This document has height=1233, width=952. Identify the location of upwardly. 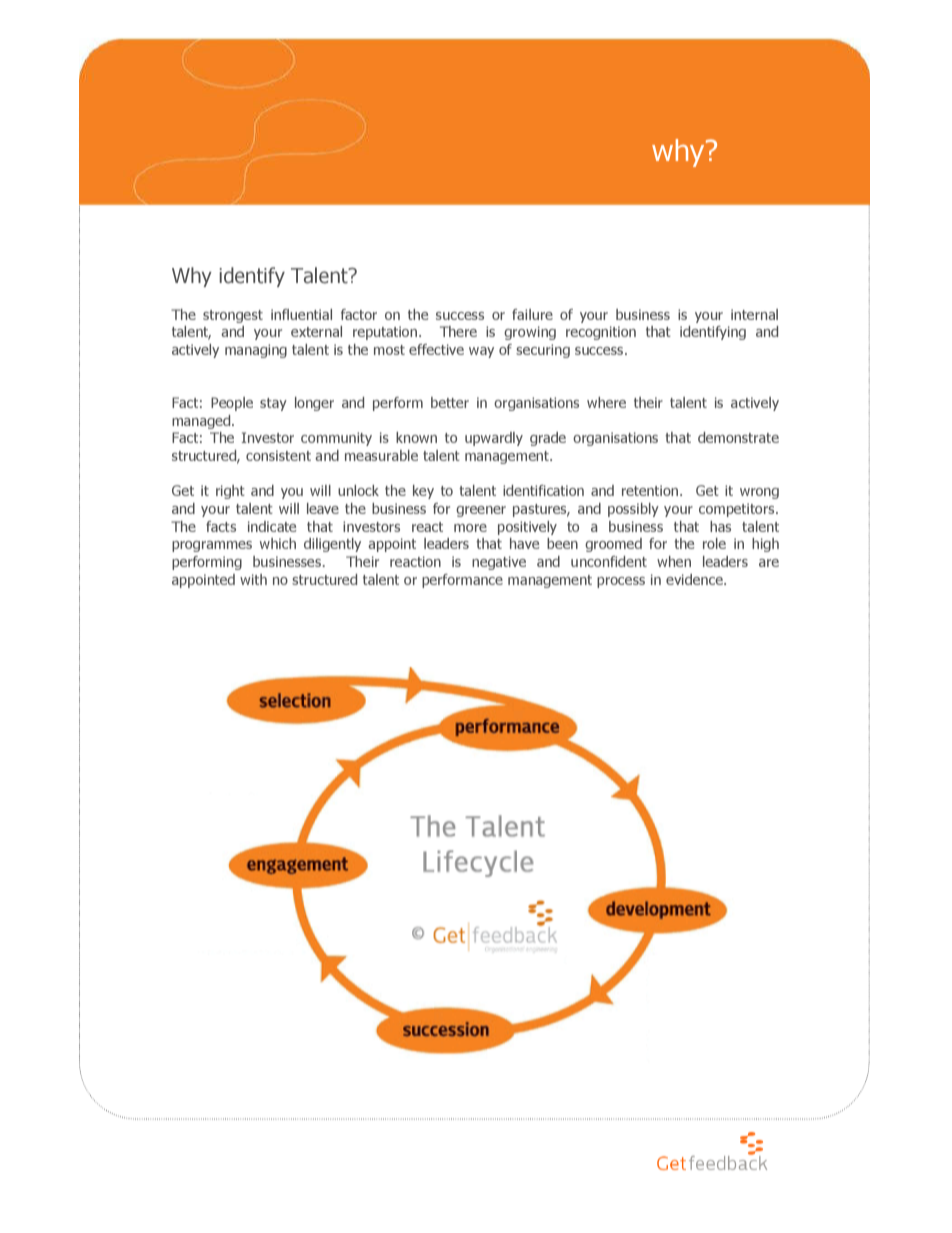
(494, 439).
